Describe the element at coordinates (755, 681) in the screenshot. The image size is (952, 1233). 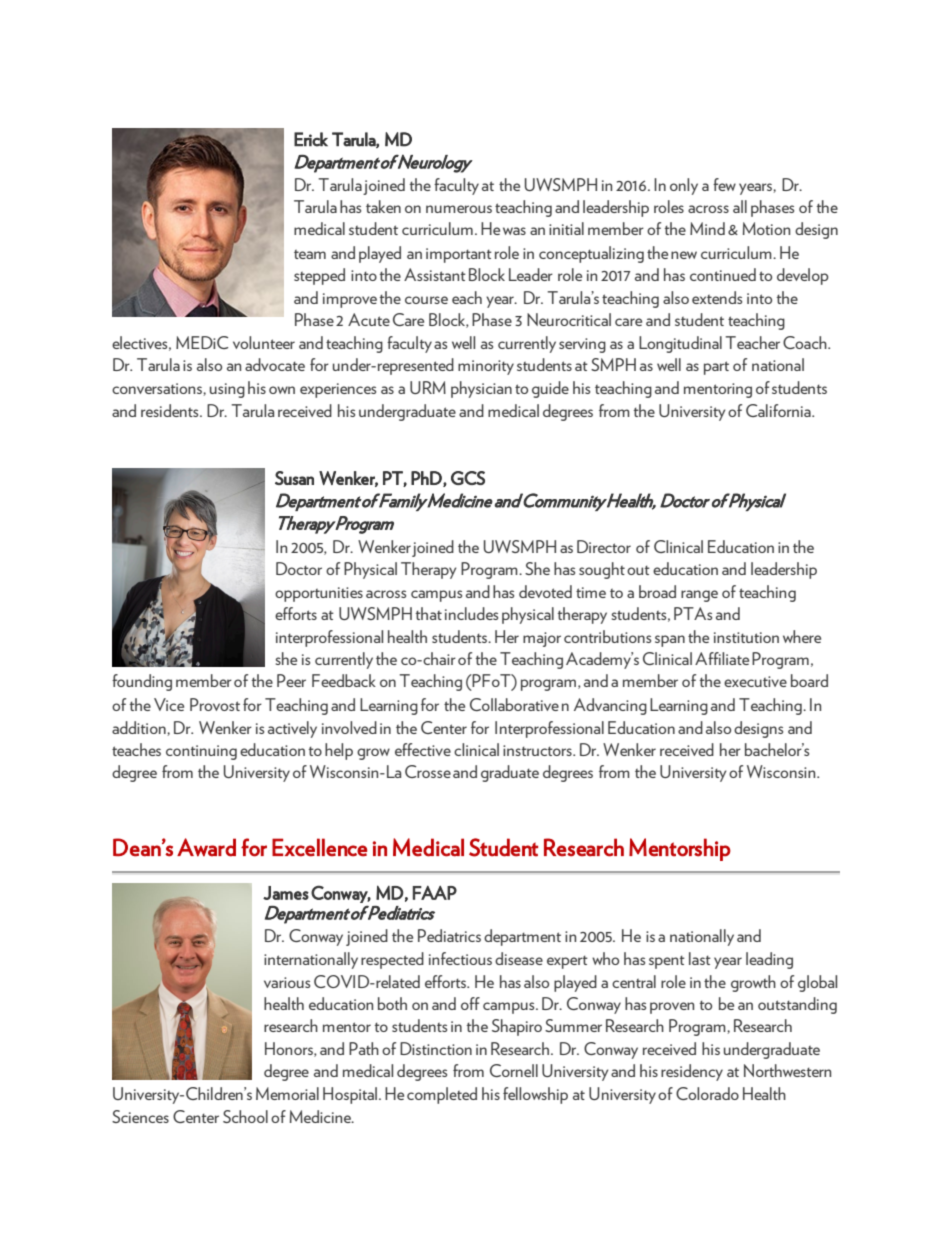
I see `executive` at that location.
